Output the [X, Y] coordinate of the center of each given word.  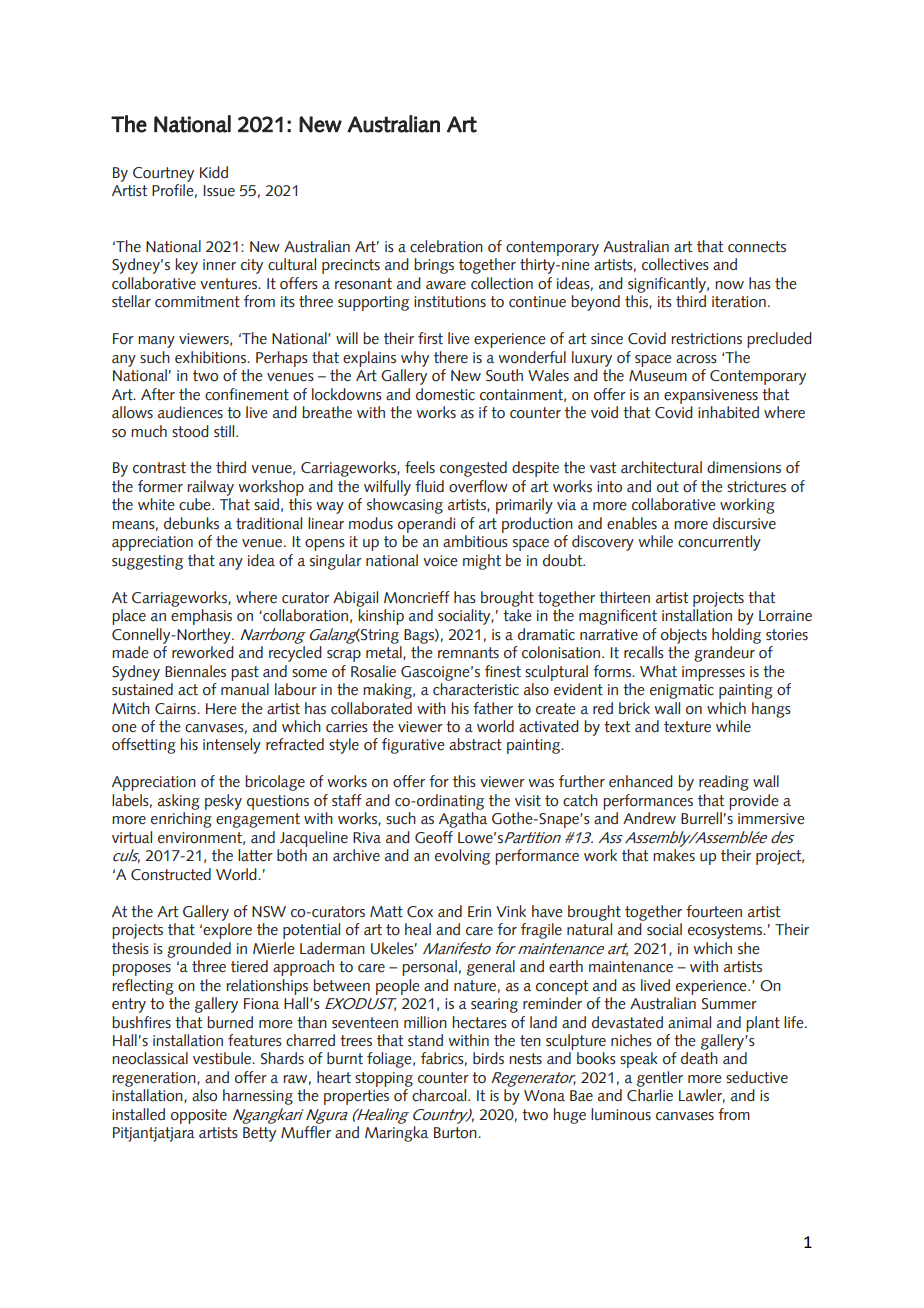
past [245, 673]
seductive [757, 1077]
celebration [446, 246]
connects [757, 247]
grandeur [724, 654]
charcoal [440, 1095]
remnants [468, 653]
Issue [219, 191]
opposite [199, 1116]
